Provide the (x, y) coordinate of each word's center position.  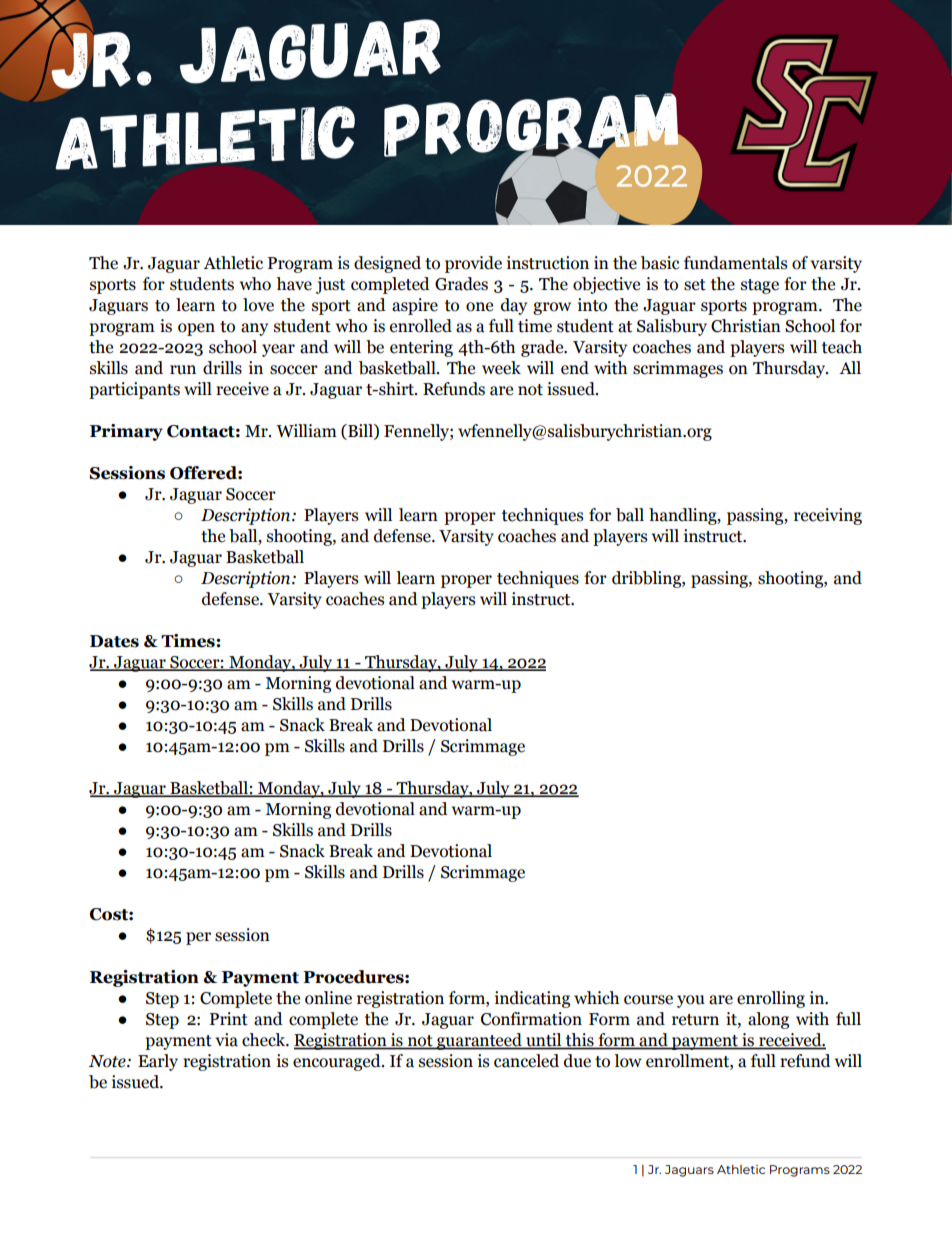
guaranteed (479, 1041)
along (768, 1020)
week (501, 368)
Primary (126, 432)
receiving (828, 516)
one (479, 307)
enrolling (771, 999)
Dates (114, 641)
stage (760, 286)
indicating (532, 999)
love (258, 305)
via (226, 1040)
